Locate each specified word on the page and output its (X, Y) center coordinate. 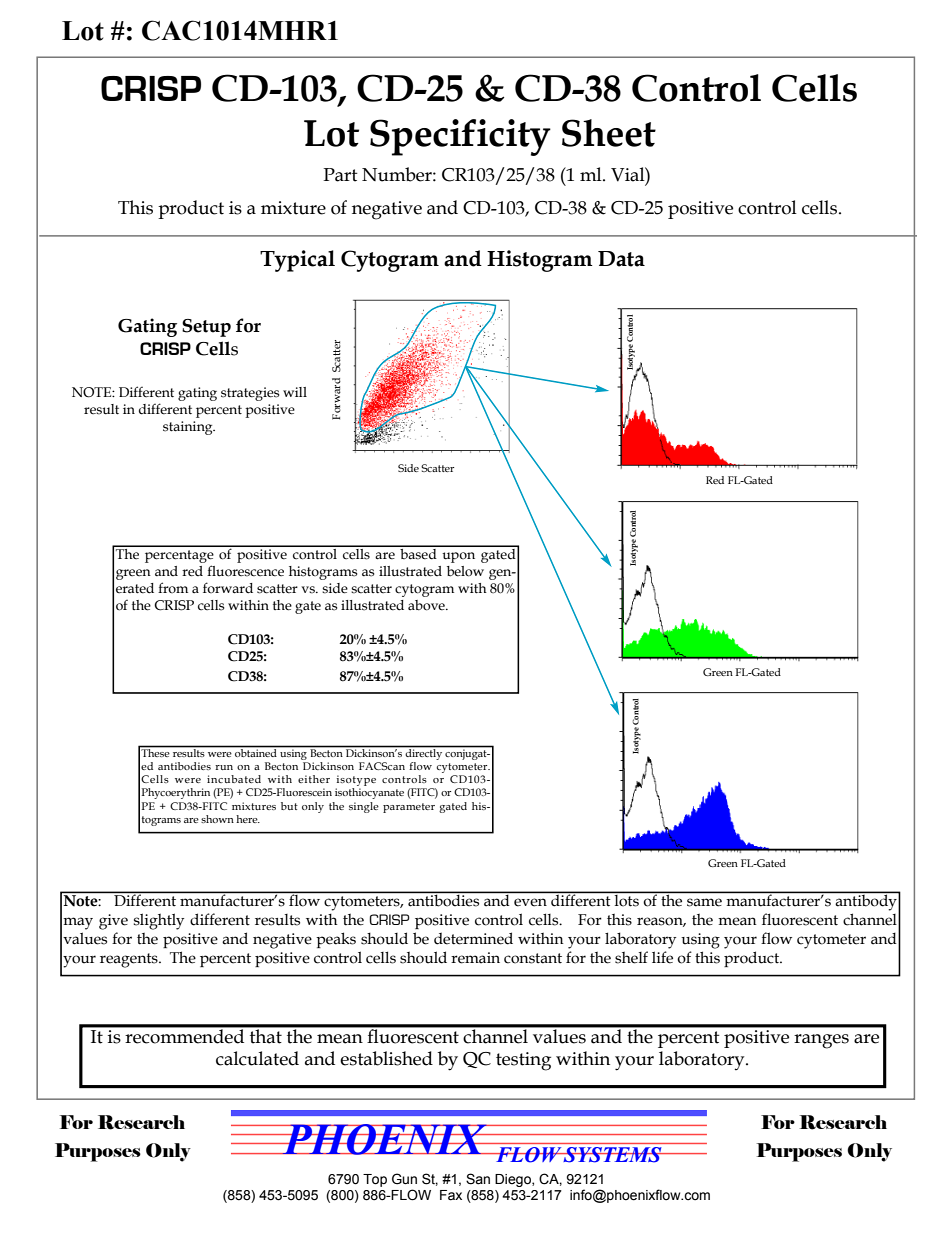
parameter (409, 808)
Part (340, 175)
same (704, 902)
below (465, 571)
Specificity (460, 137)
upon (458, 557)
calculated (257, 1058)
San (478, 1179)
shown (217, 819)
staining (189, 428)
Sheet (609, 133)
